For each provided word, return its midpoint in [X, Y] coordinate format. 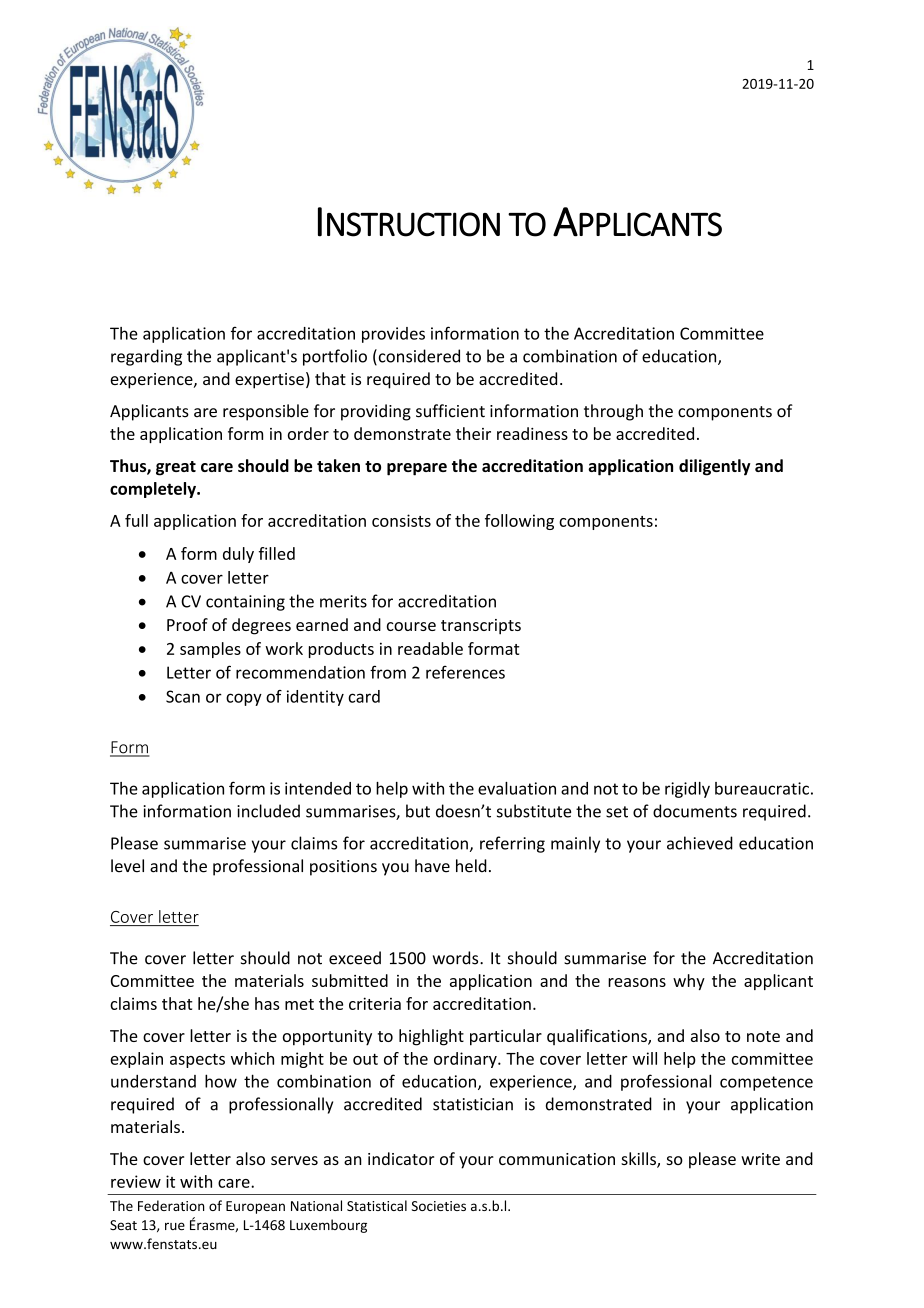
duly [238, 555]
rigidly [687, 790]
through [613, 412]
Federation [171, 1205]
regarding [146, 357]
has [267, 1003]
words [457, 958]
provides [393, 335]
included [268, 811]
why [689, 982]
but [418, 811]
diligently [715, 467]
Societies [438, 1206]
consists [401, 520]
